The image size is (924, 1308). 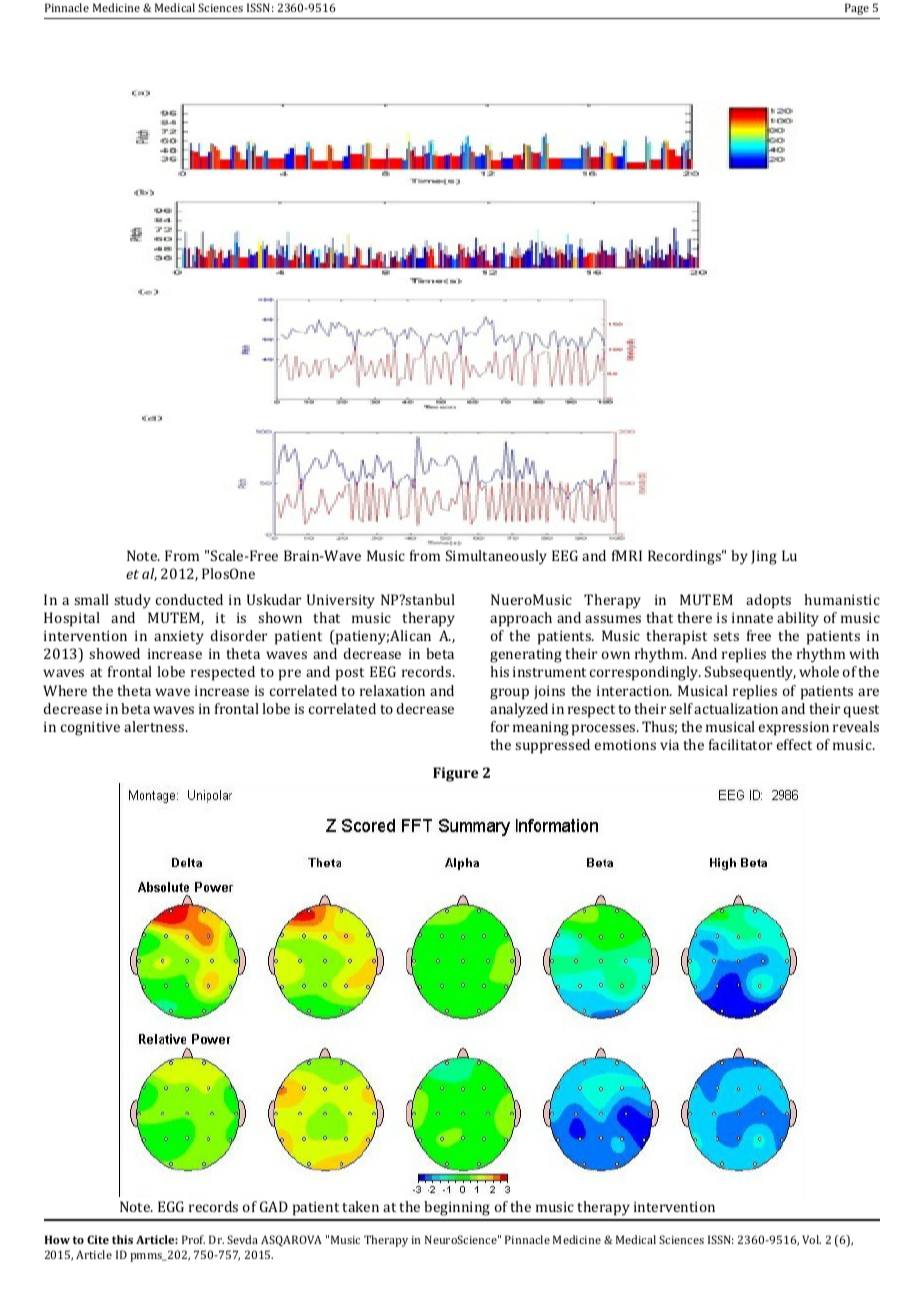 What do you see at coordinates (179, 637) in the document?
I see `anxiety` at bounding box center [179, 637].
